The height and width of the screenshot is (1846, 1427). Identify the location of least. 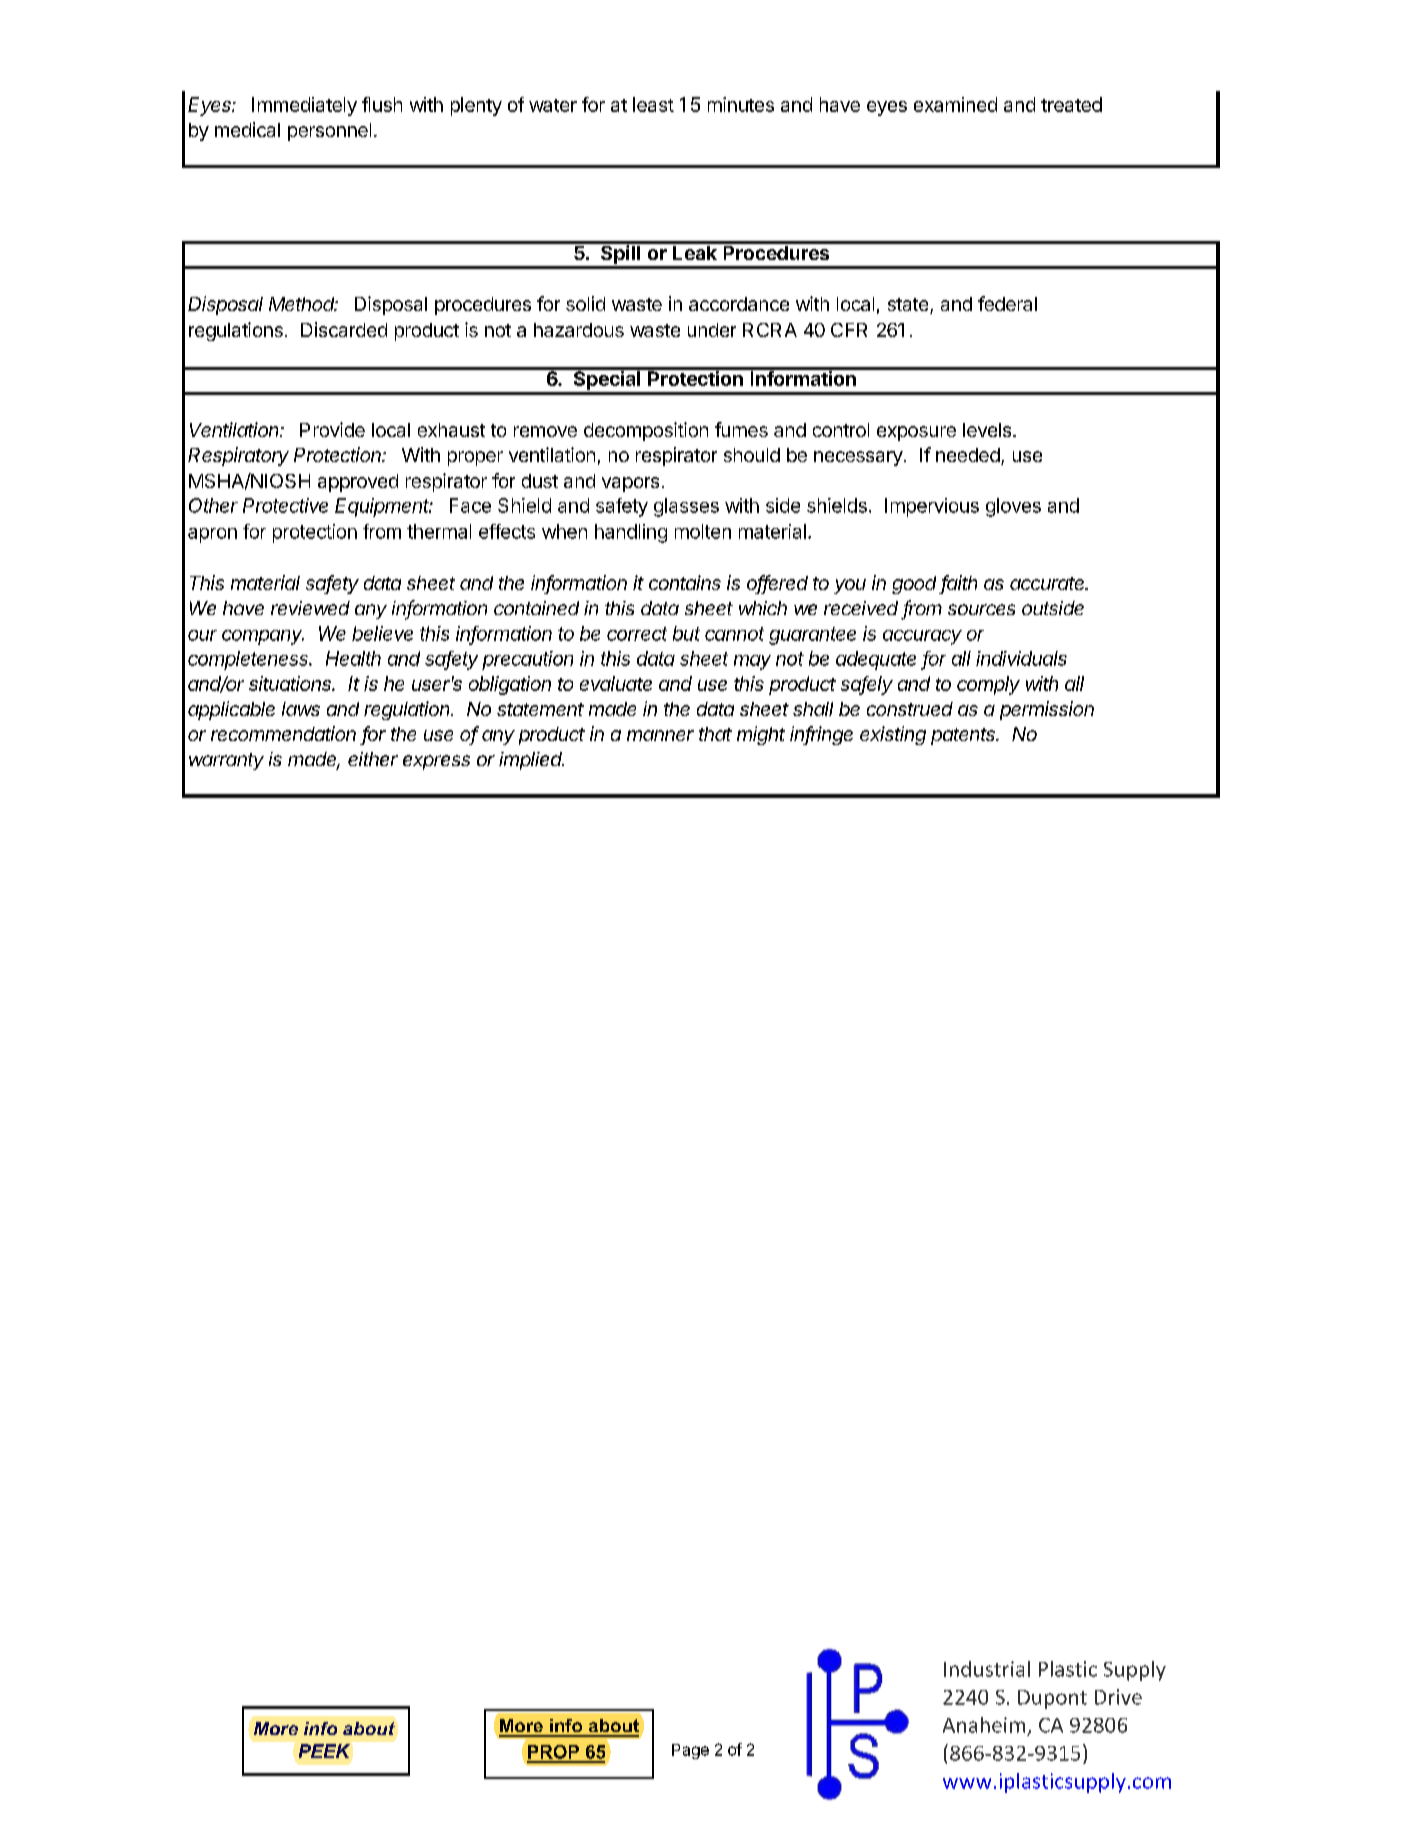
(653, 104).
